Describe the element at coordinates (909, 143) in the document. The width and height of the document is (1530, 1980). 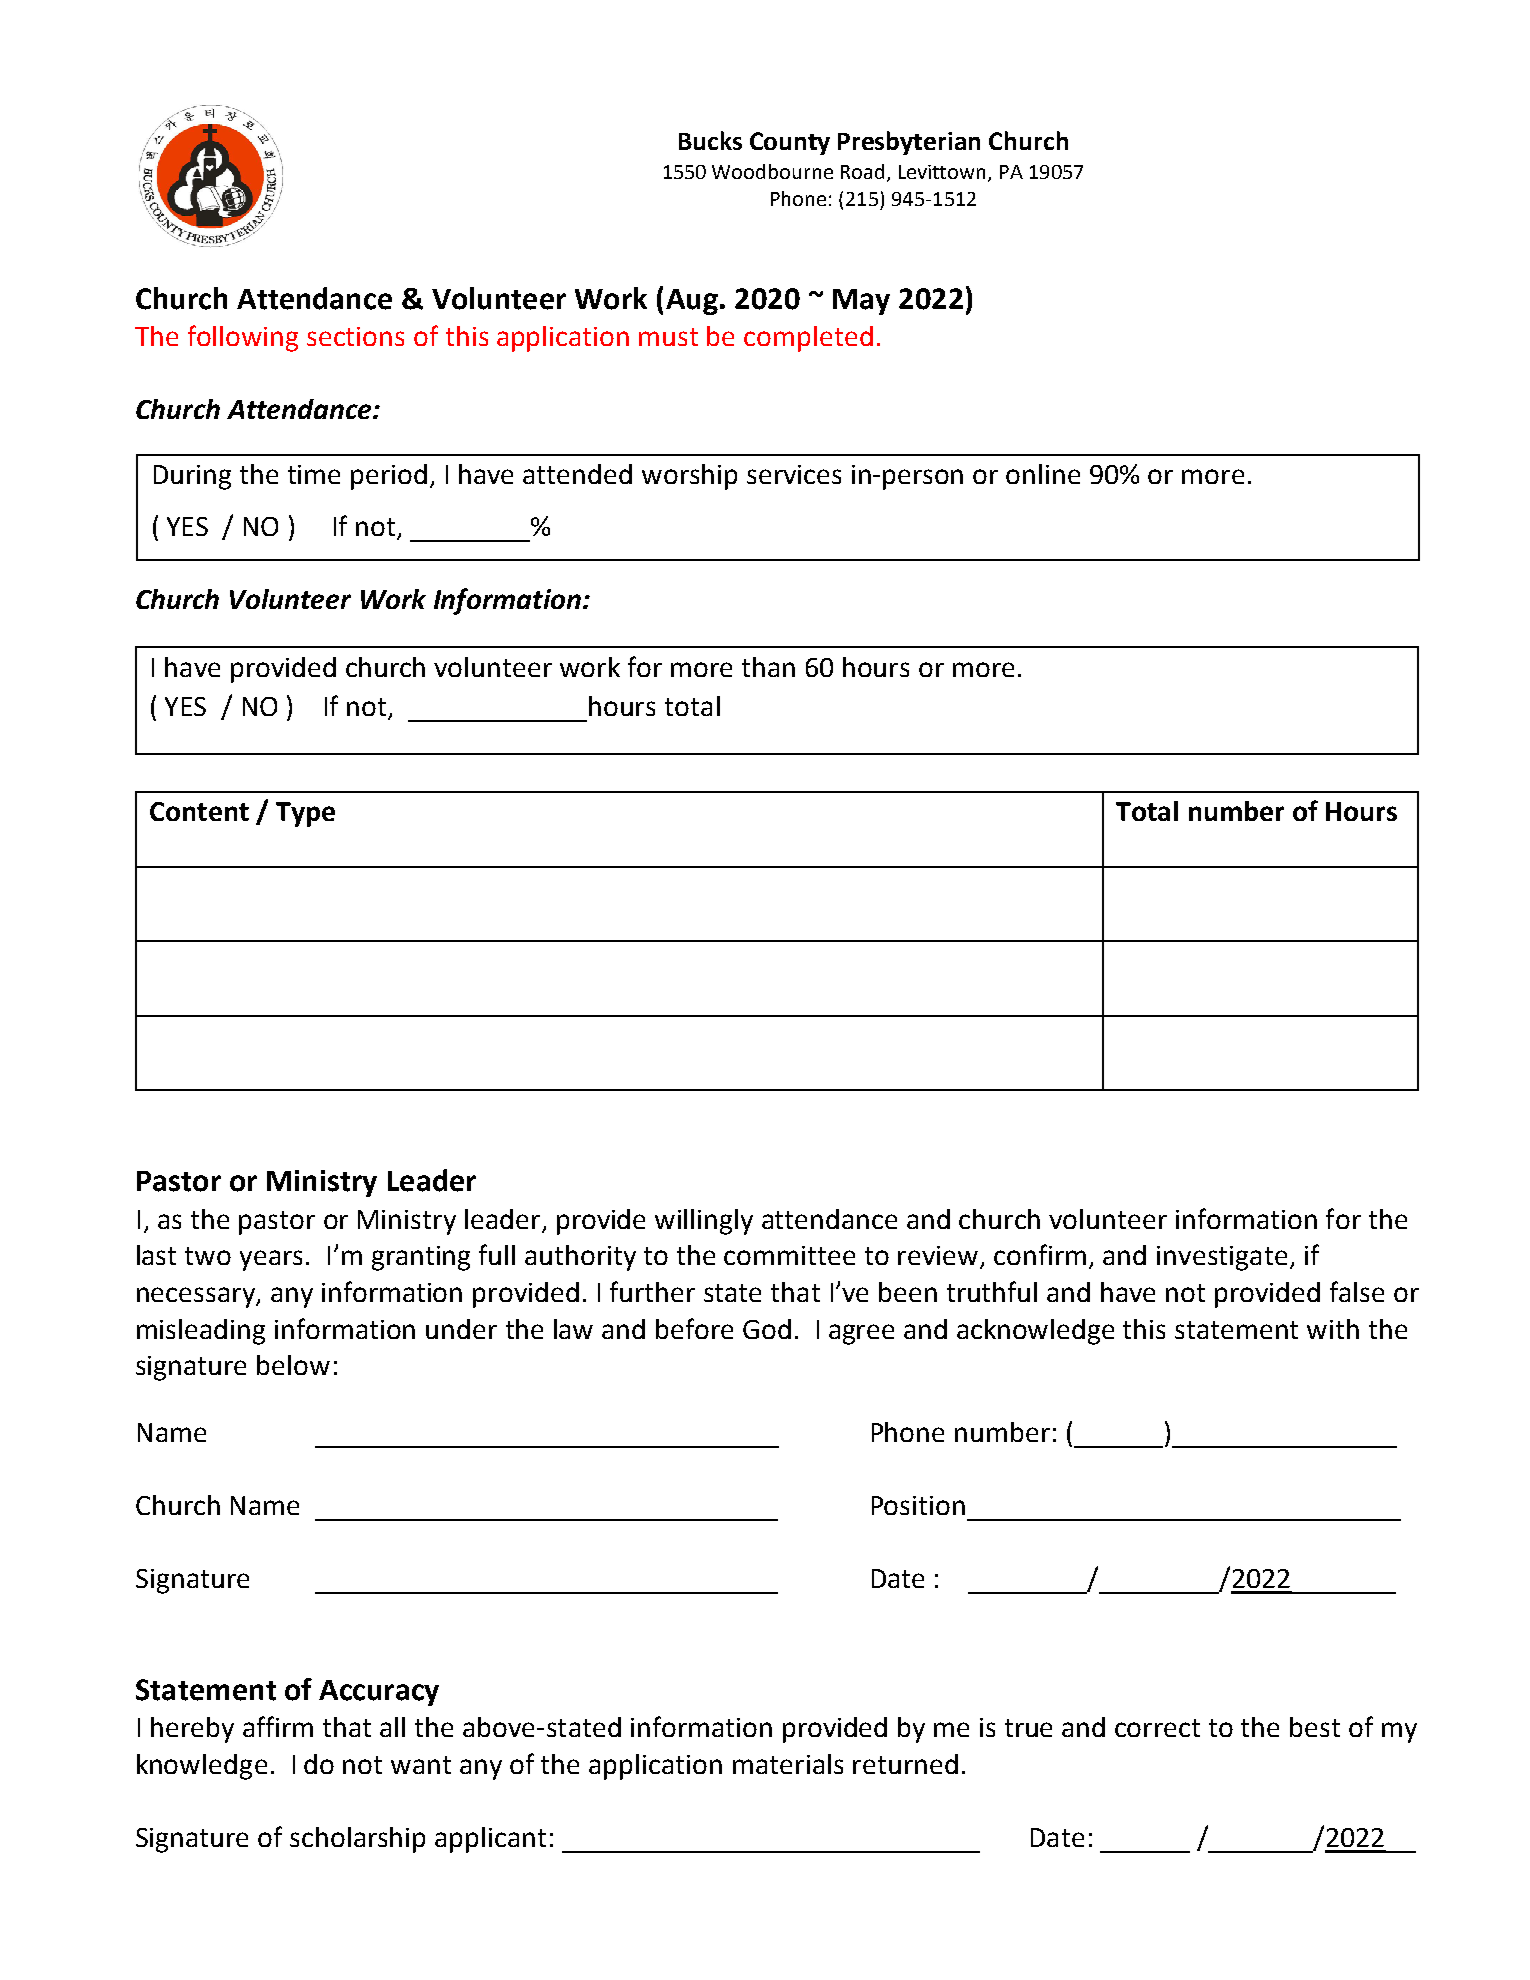
I see `Presbyterian` at that location.
